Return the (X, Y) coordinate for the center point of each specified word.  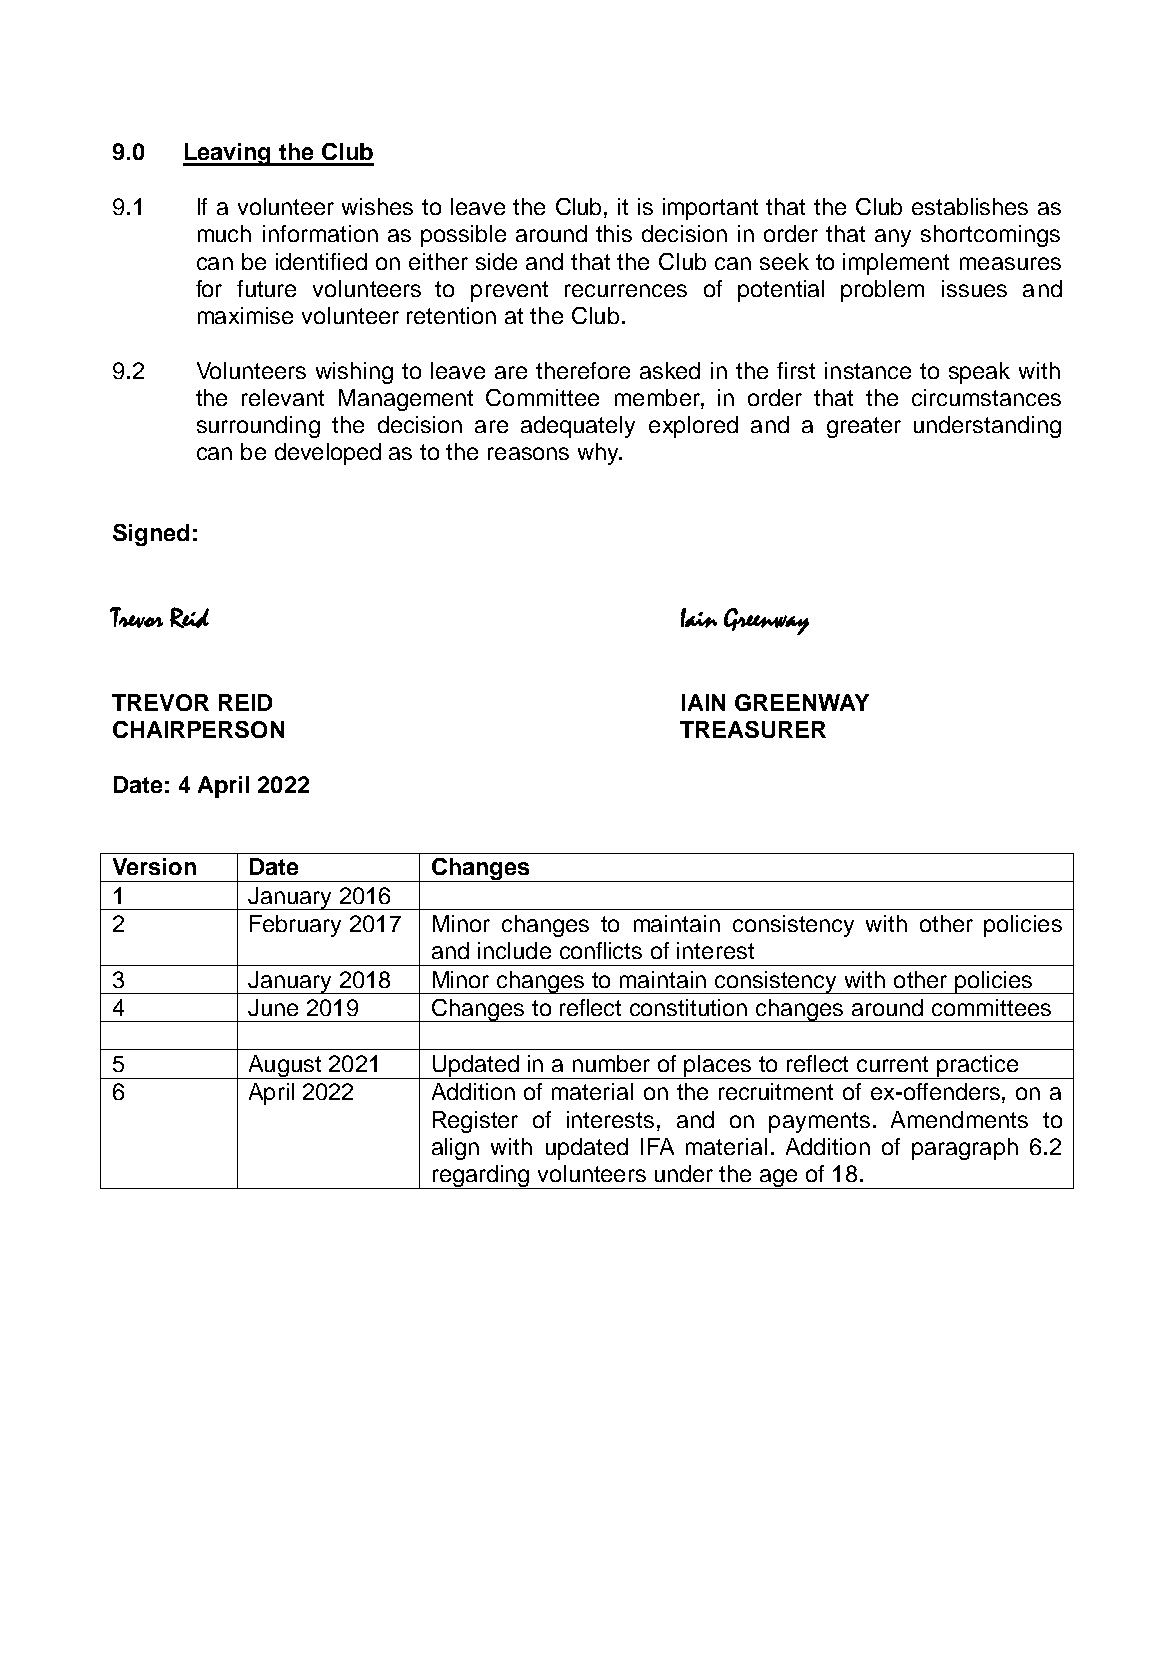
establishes (970, 206)
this (614, 233)
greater (864, 427)
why (599, 454)
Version (154, 866)
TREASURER (753, 729)
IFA (657, 1146)
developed (328, 454)
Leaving (228, 154)
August (284, 1067)
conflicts (601, 950)
